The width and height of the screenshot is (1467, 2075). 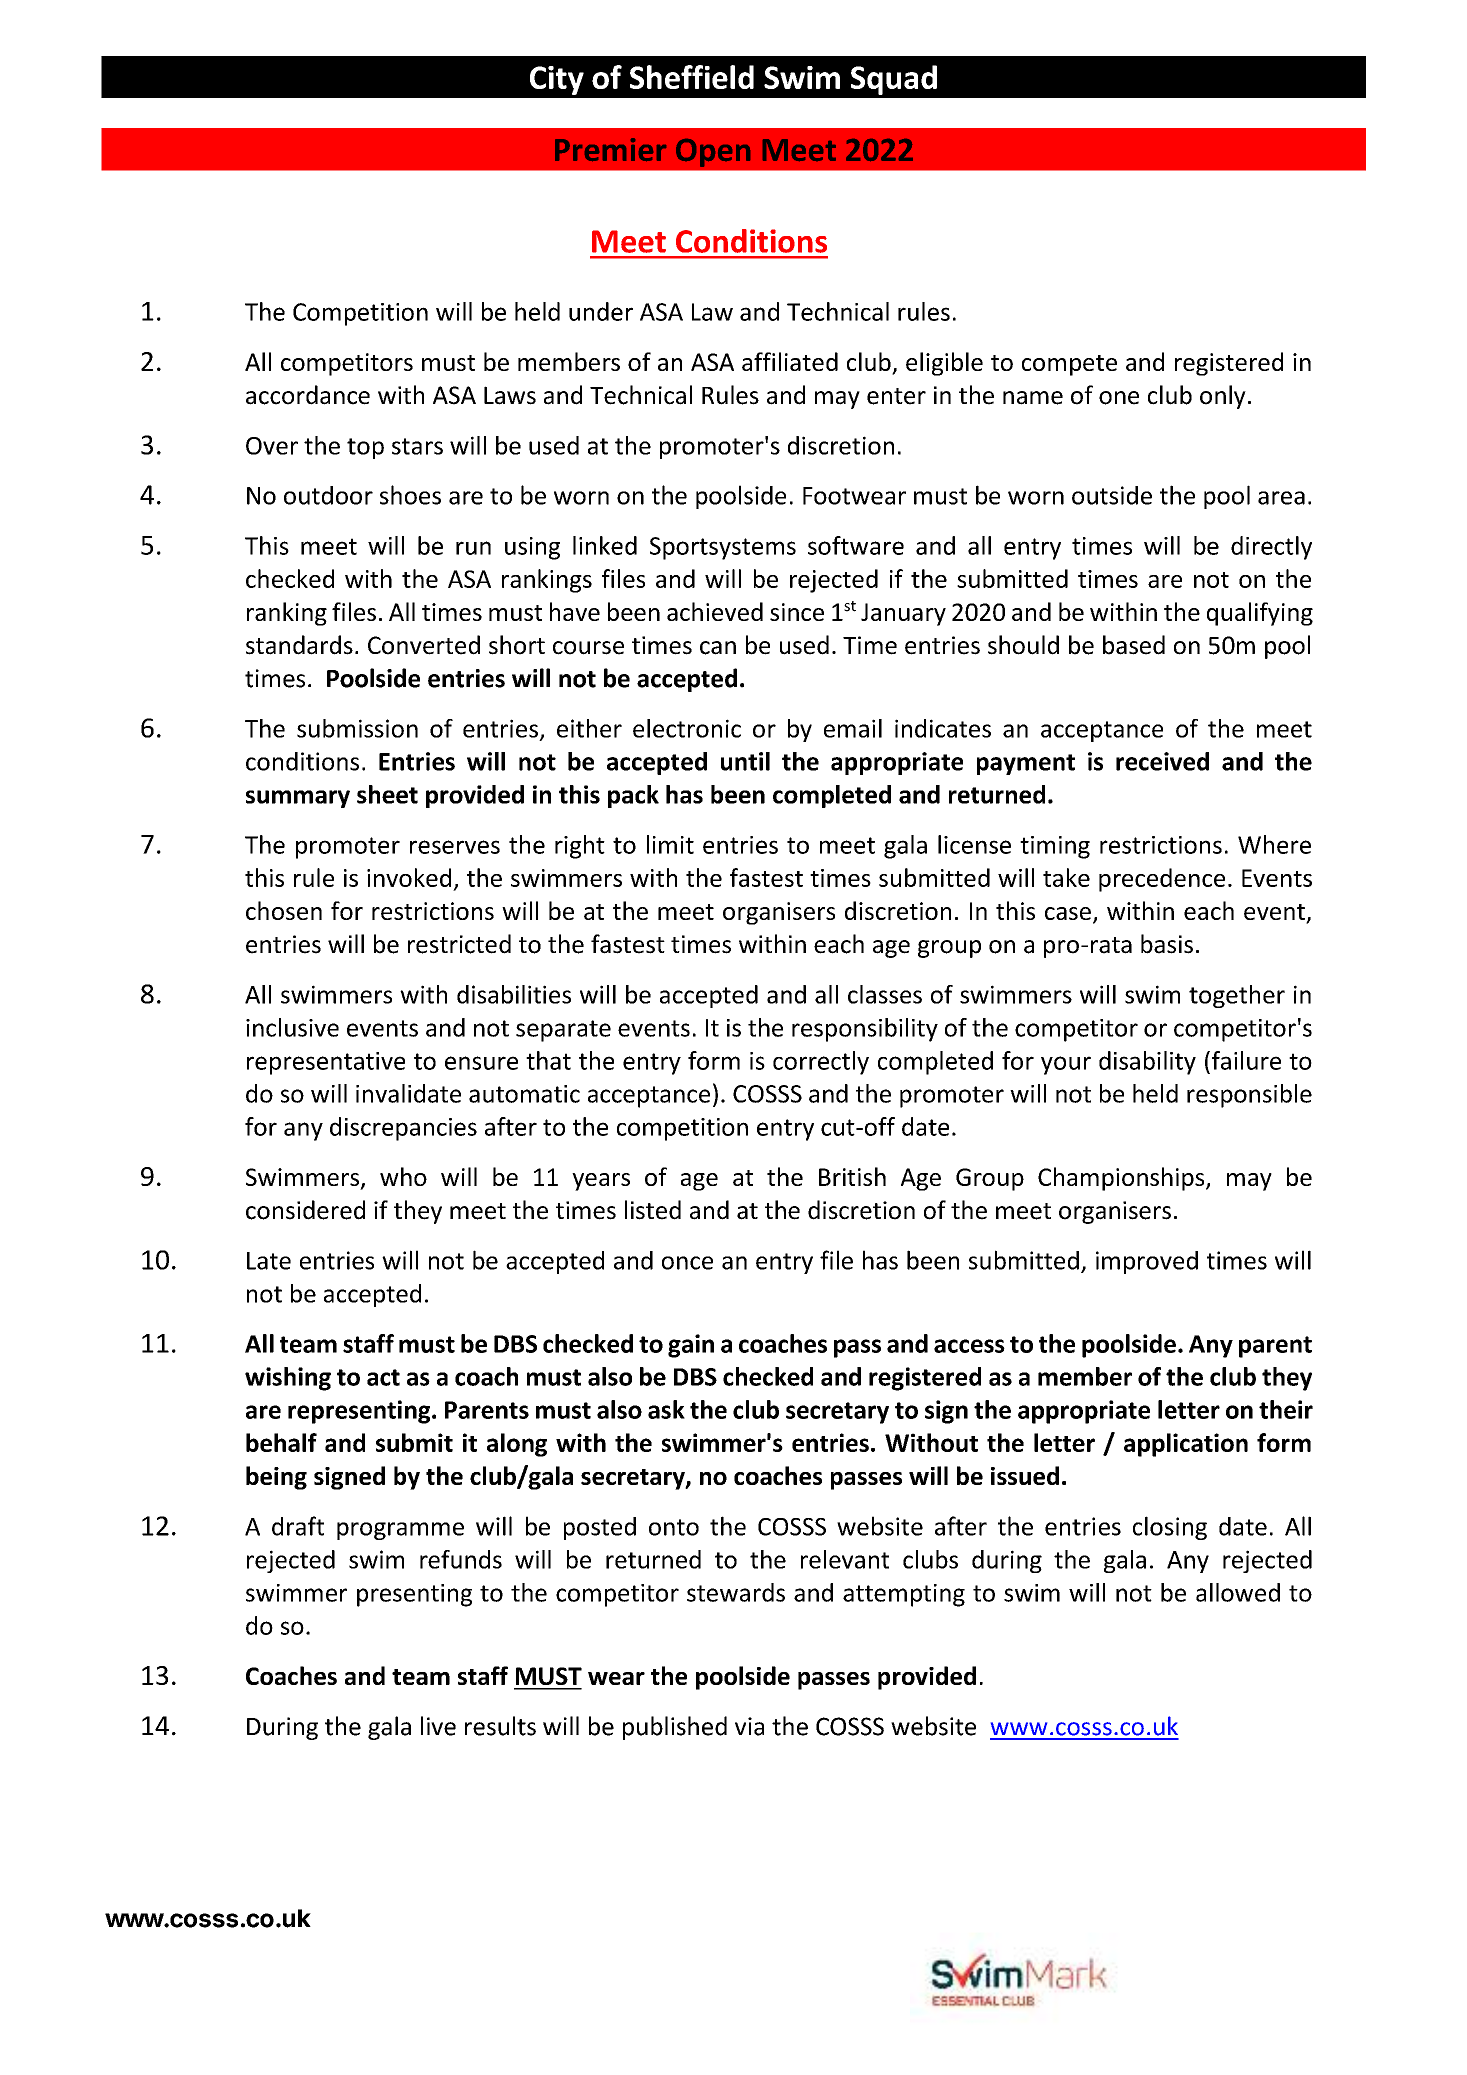 I want to click on Converted, so click(x=424, y=645).
